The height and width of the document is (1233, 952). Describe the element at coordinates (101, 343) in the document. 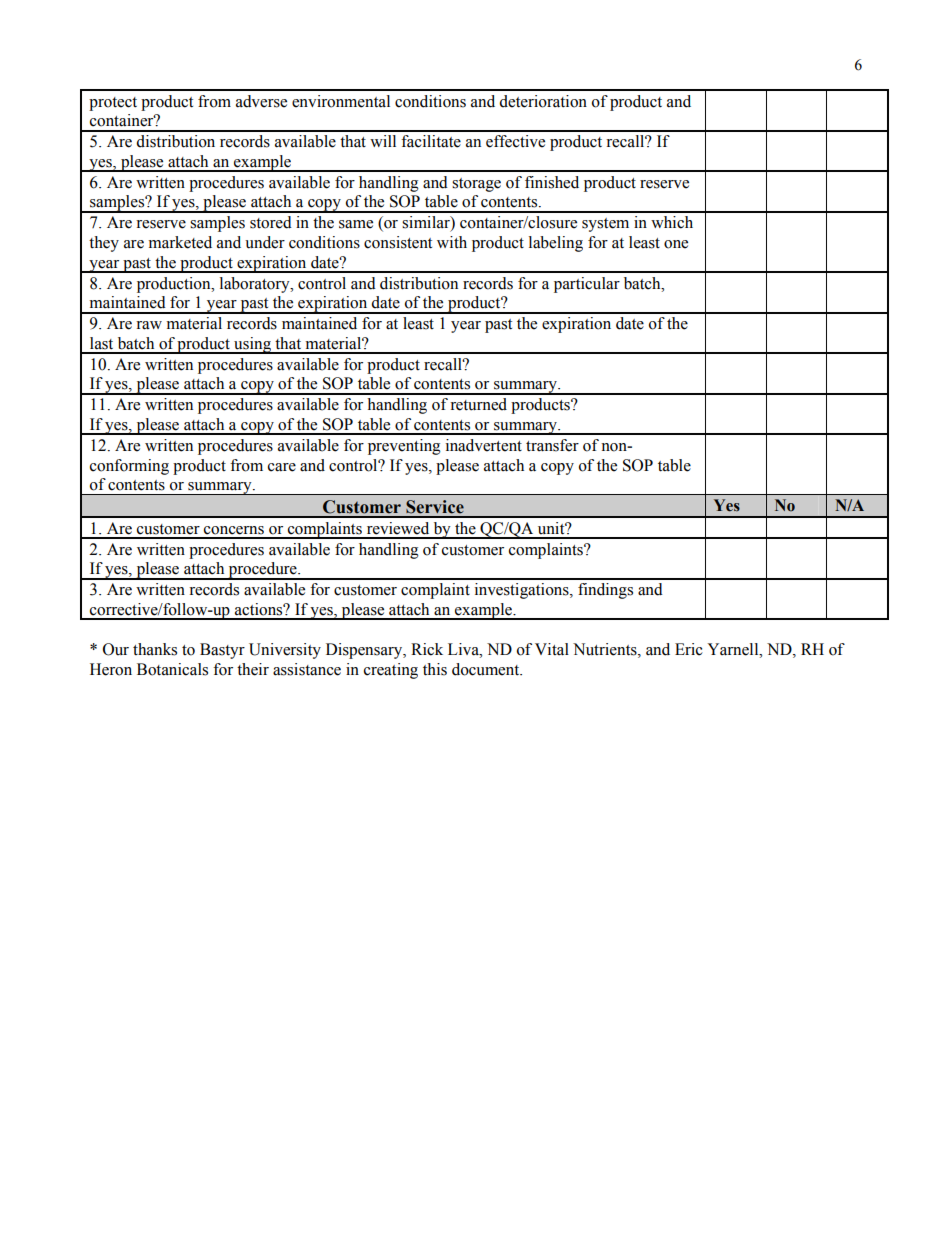

I see `last` at that location.
